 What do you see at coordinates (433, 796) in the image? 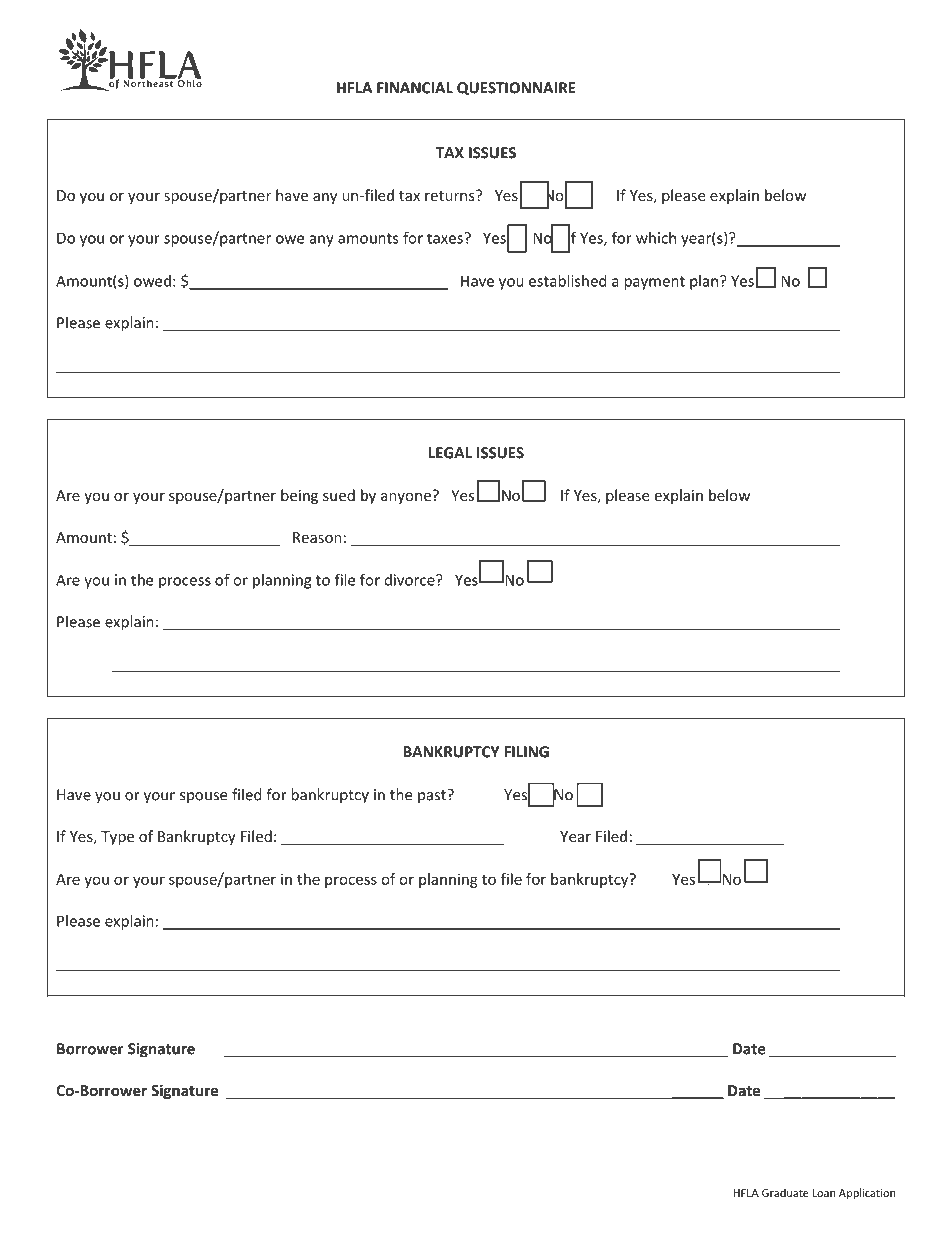
I see `past` at bounding box center [433, 796].
